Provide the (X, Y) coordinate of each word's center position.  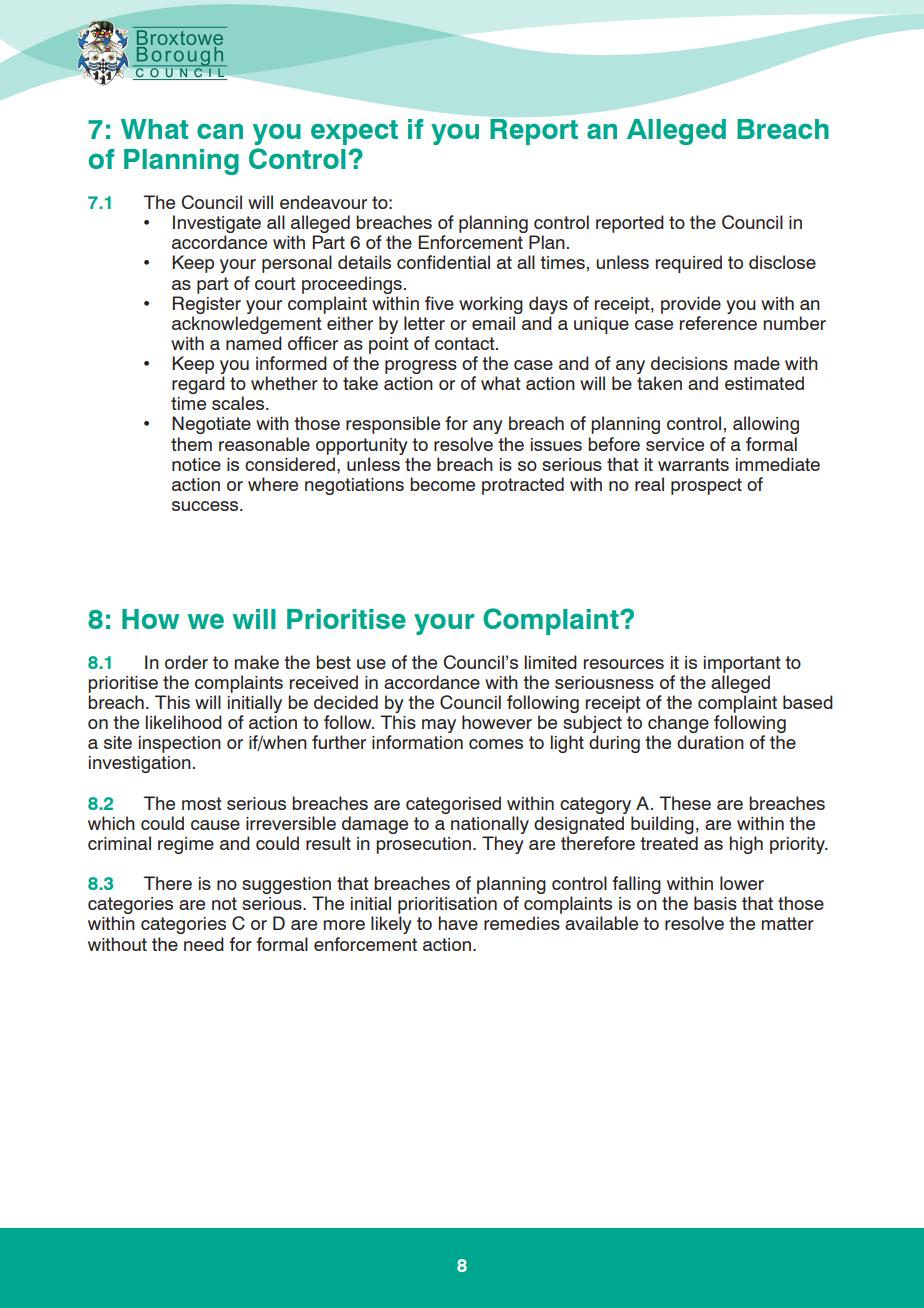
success (206, 506)
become (442, 484)
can (220, 131)
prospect (706, 486)
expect (354, 132)
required (689, 264)
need (204, 944)
